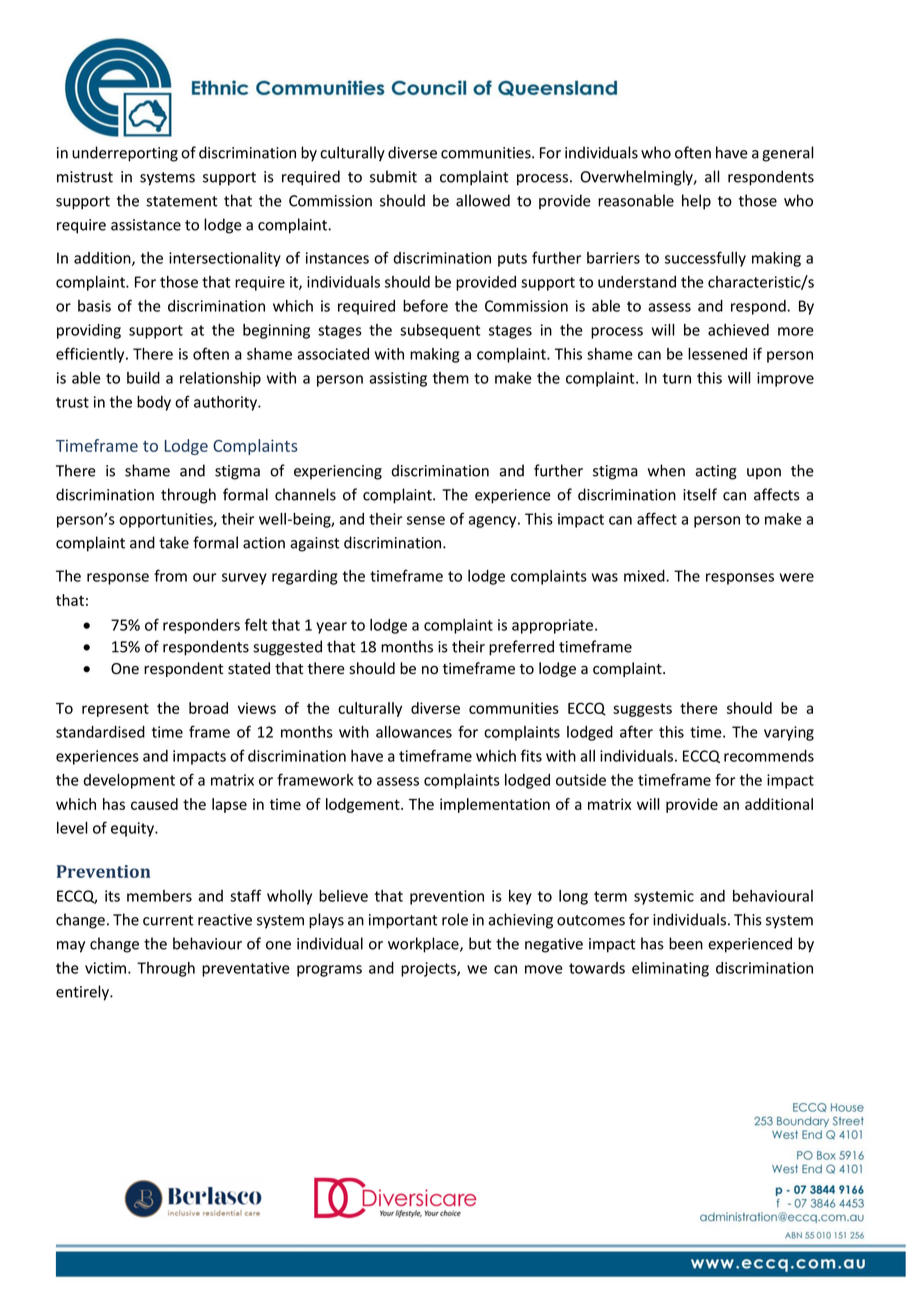 This screenshot has width=924, height=1308. Describe the element at coordinates (414, 732) in the screenshot. I see `allowances` at that location.
